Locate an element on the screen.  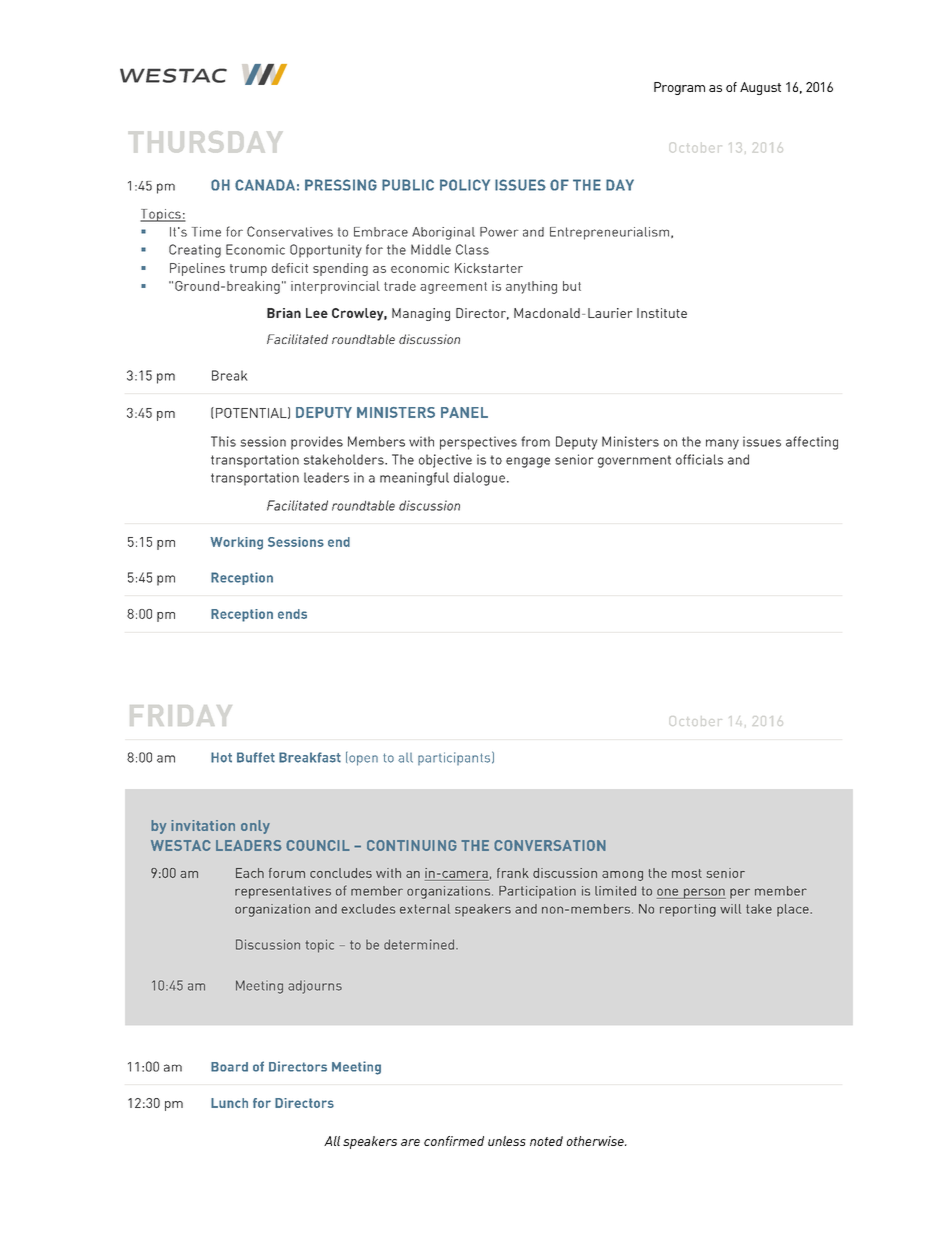
PANEL is located at coordinates (464, 412).
